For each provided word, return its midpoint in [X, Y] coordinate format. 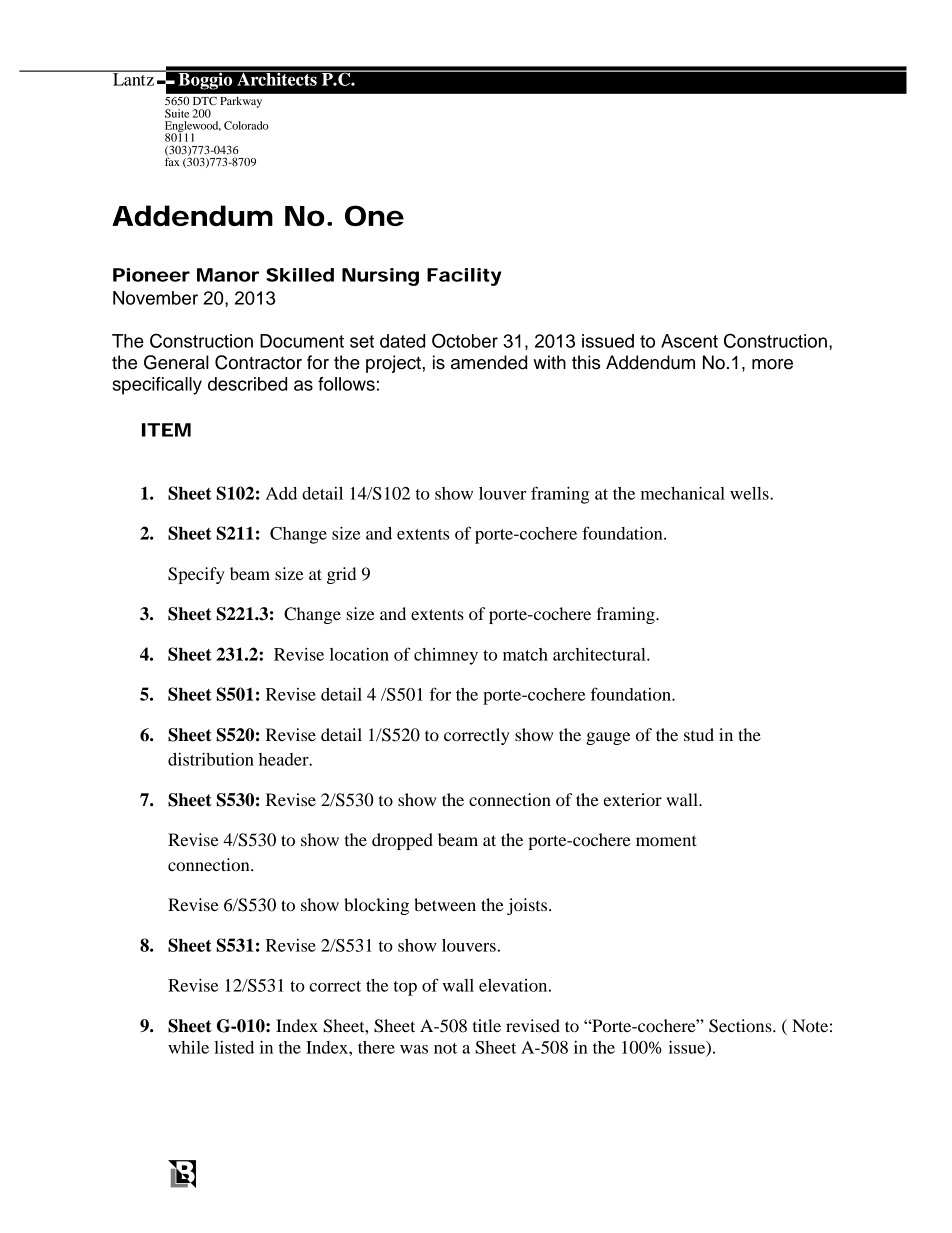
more [772, 364]
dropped [402, 841]
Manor [228, 275]
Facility [464, 277]
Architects [277, 78]
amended [489, 362]
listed [234, 1047]
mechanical [683, 493]
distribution [211, 759]
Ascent [689, 341]
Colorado [246, 125]
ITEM [166, 430]
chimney [446, 656]
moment [666, 840]
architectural [600, 654]
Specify [196, 575]
